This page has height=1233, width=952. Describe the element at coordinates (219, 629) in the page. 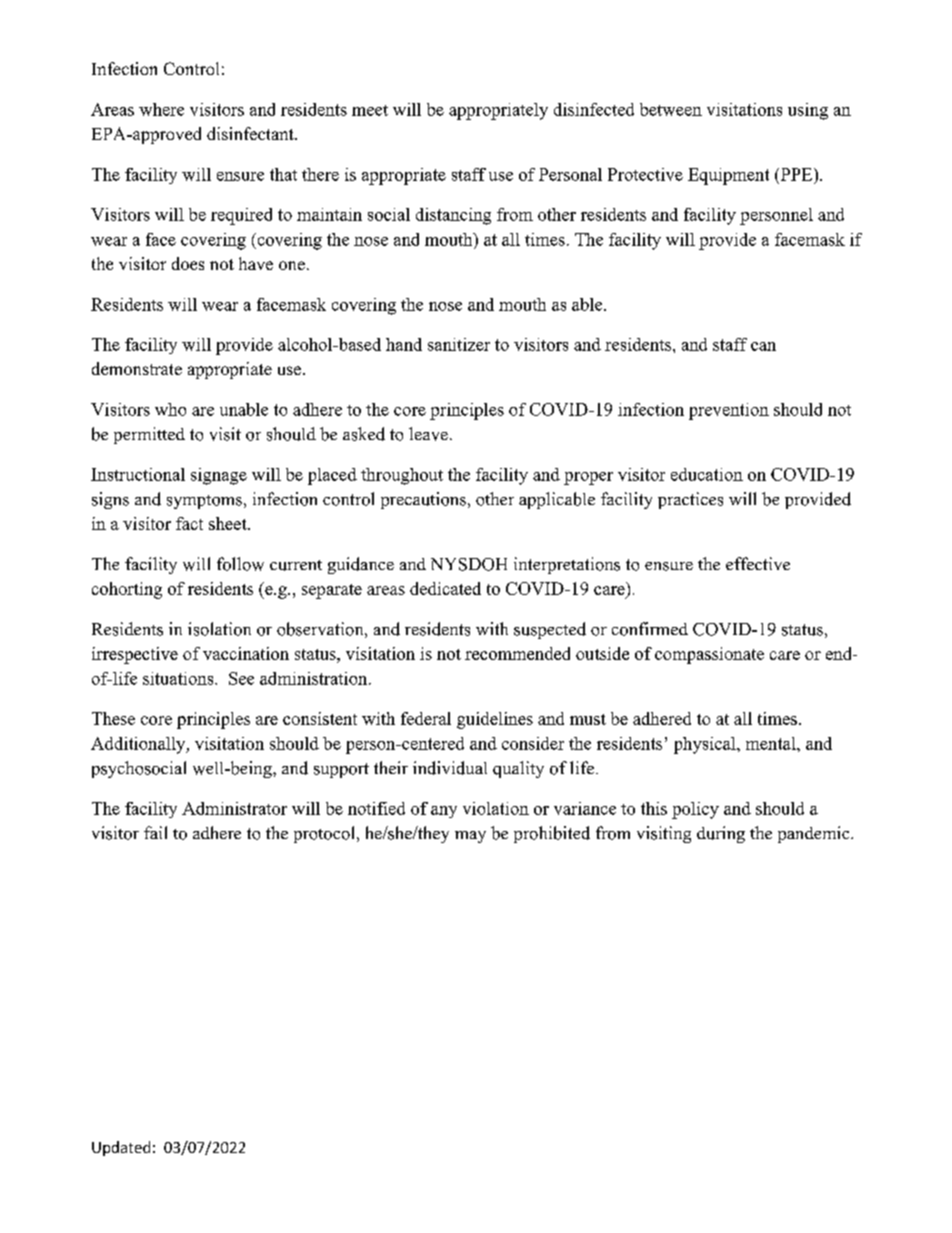

I see `isolation` at that location.
